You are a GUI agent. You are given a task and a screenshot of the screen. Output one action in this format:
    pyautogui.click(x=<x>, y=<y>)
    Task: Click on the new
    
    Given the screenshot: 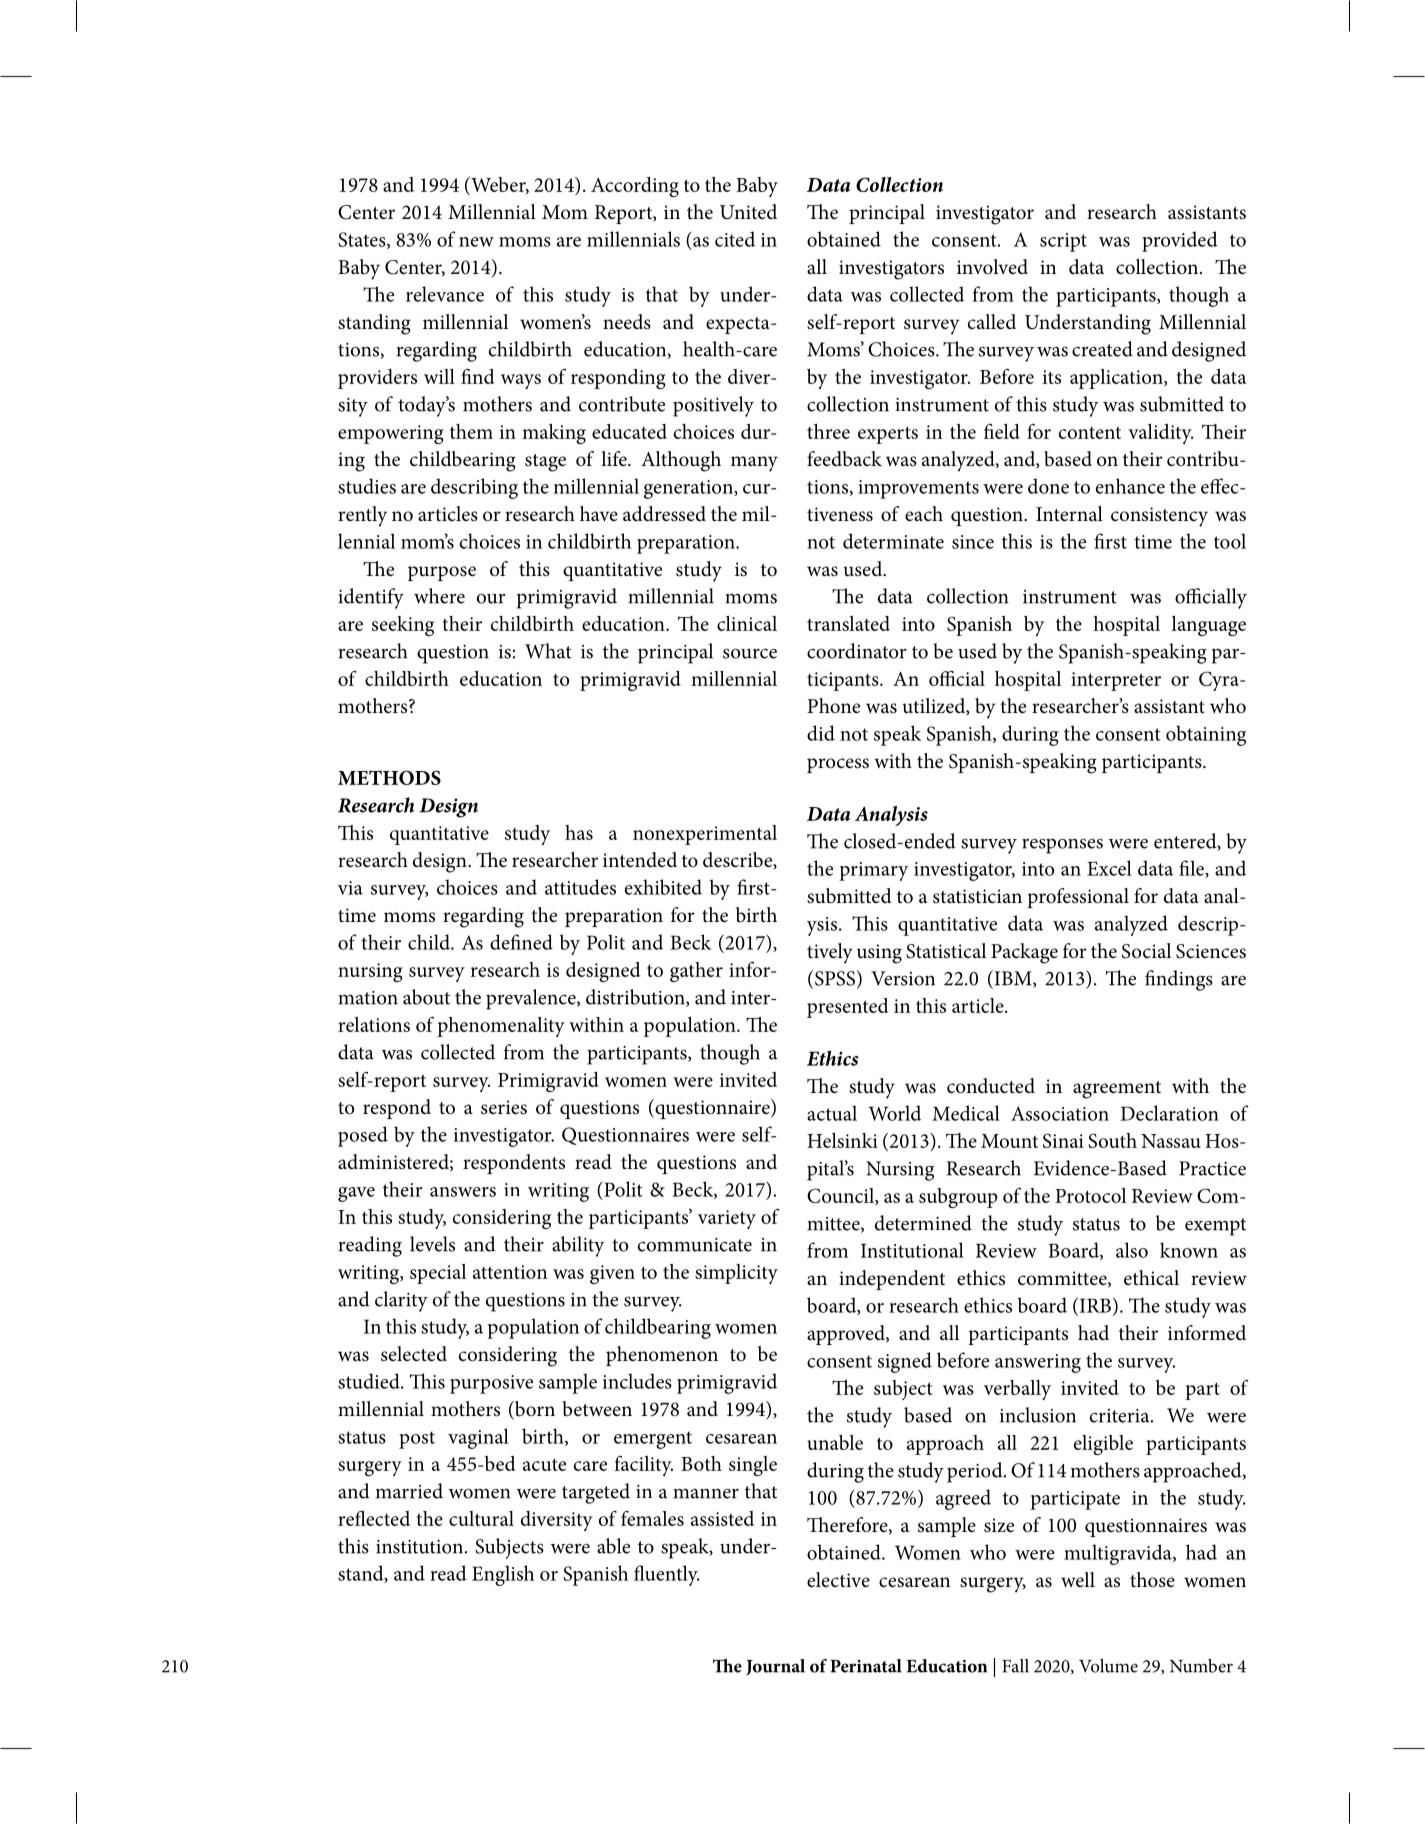 What is the action you would take?
    pyautogui.click(x=476, y=242)
